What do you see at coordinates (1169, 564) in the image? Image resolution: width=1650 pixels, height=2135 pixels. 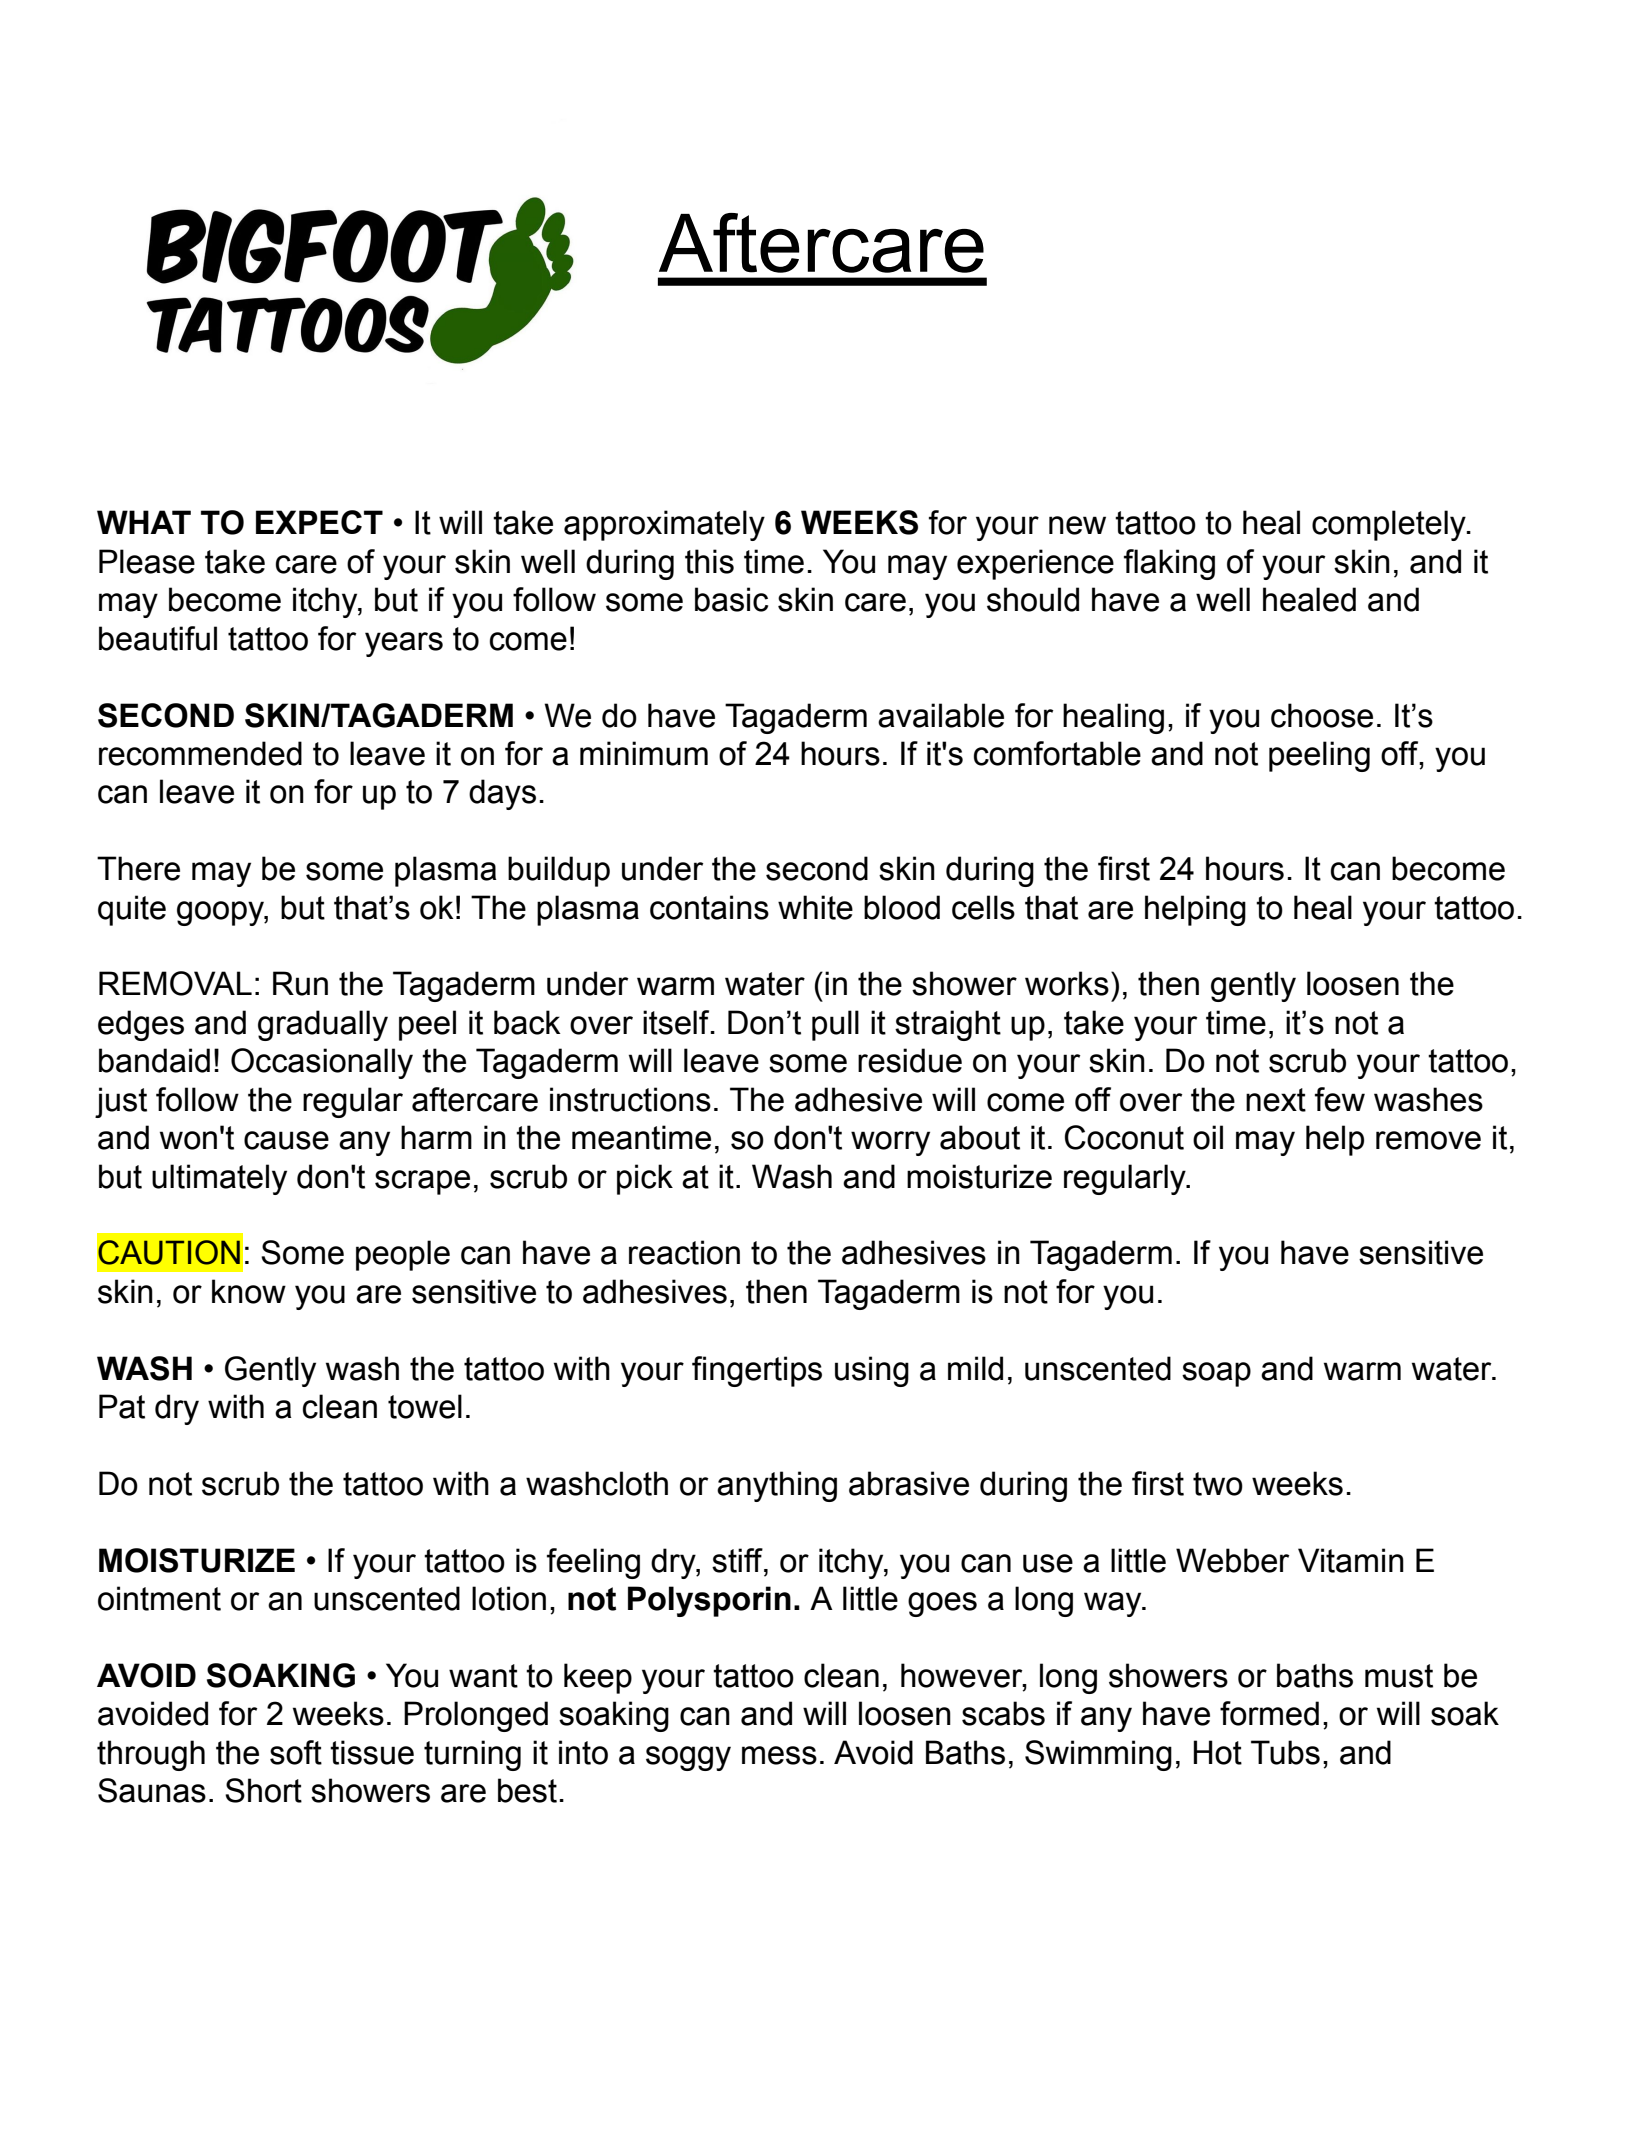 I see `flaking` at bounding box center [1169, 564].
